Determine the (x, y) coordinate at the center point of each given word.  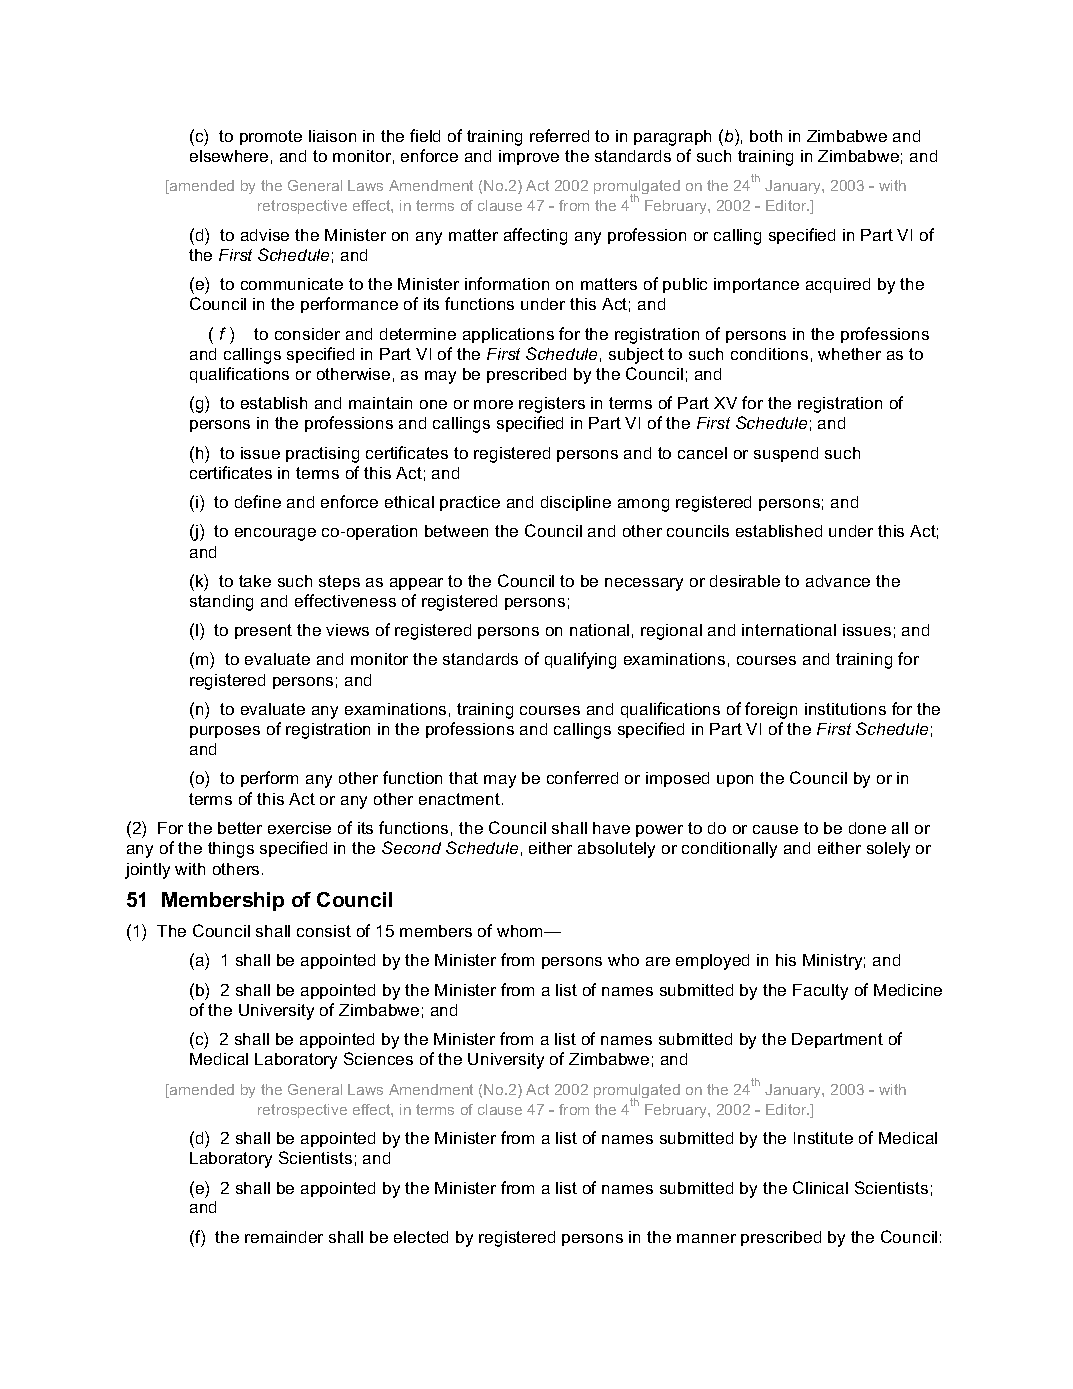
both (766, 136)
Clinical (820, 1187)
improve (529, 157)
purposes (225, 732)
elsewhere (229, 156)
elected (421, 1237)
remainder (284, 1237)
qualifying (580, 660)
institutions (845, 709)
